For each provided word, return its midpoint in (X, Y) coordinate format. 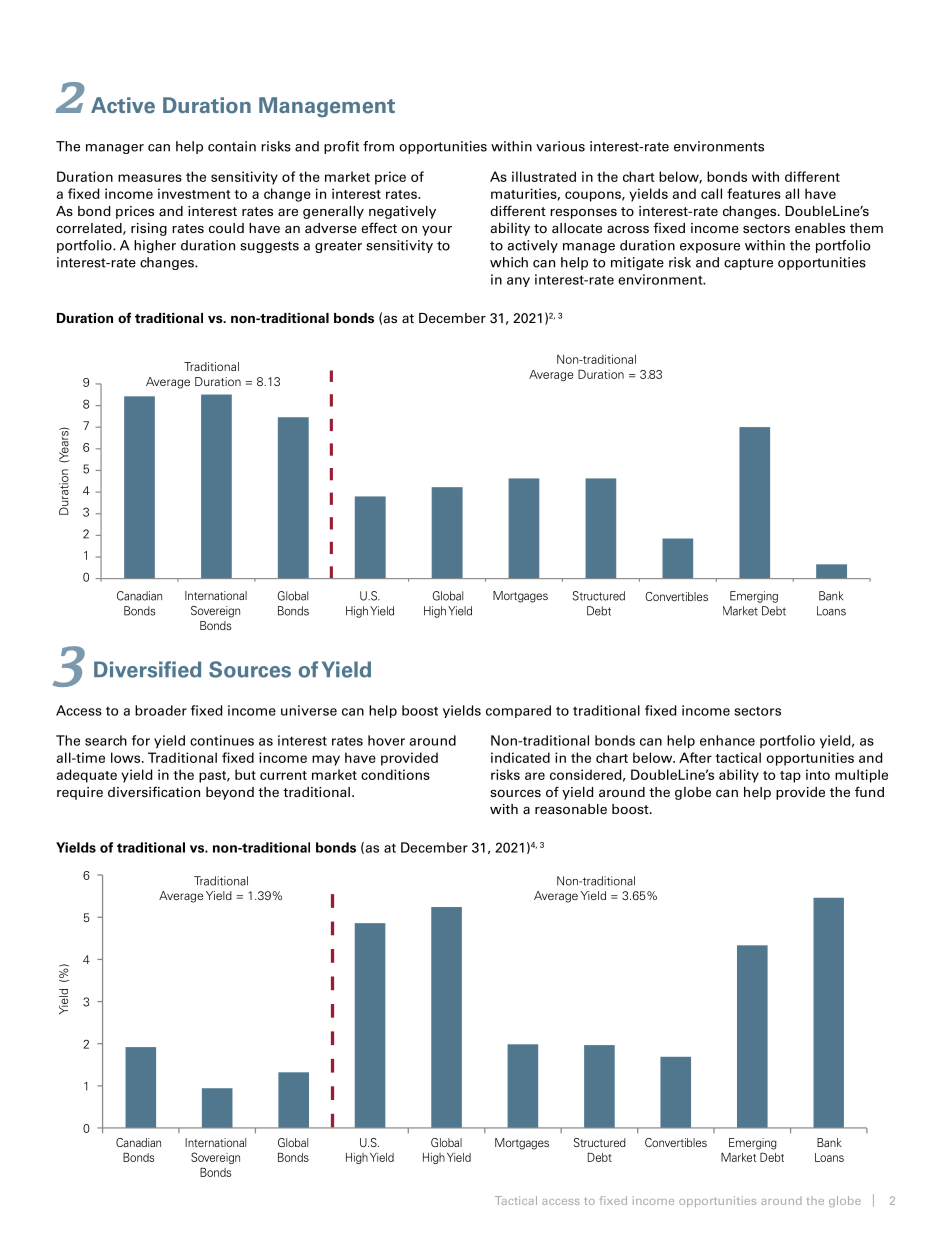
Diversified (147, 669)
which (509, 262)
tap (790, 777)
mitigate (637, 263)
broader (161, 710)
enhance (727, 740)
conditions (395, 774)
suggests (269, 247)
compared (518, 711)
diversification (154, 792)
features (754, 193)
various (560, 146)
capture (748, 264)
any (518, 282)
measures (150, 178)
